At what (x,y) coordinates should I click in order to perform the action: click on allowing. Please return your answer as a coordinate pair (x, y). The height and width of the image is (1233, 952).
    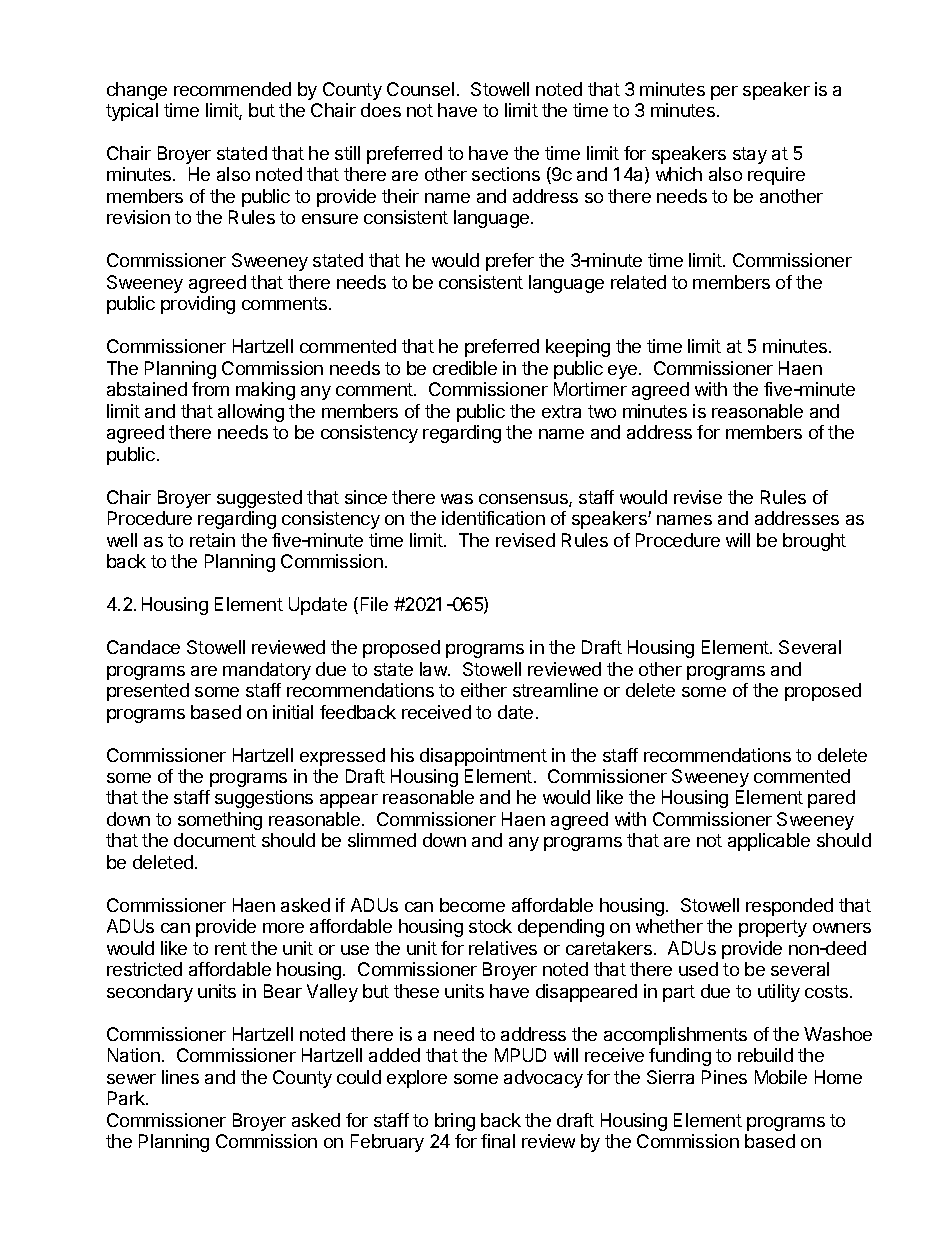
    Looking at the image, I should click on (251, 413).
